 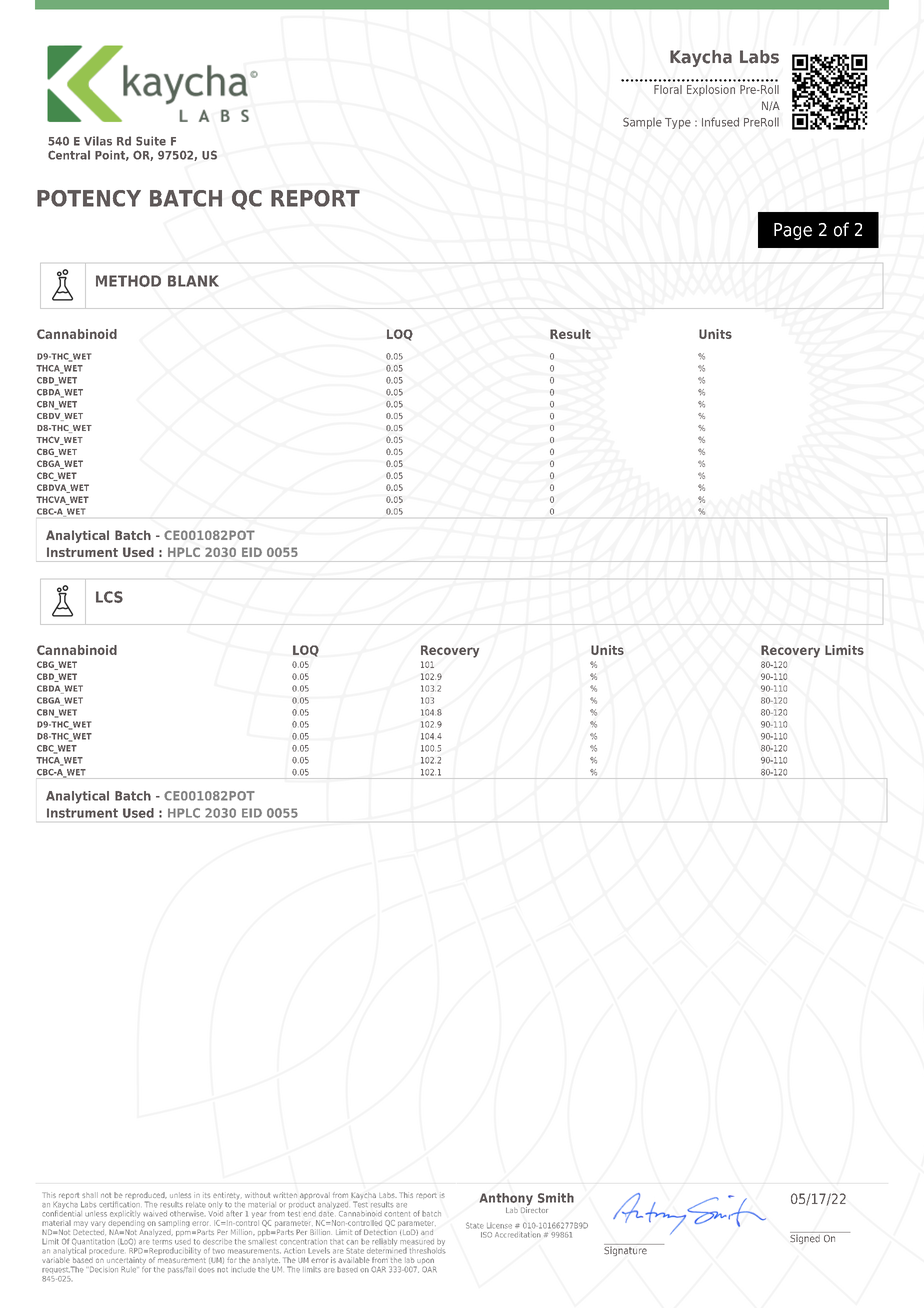 What do you see at coordinates (806, 1238) in the image?
I see `Signed` at bounding box center [806, 1238].
